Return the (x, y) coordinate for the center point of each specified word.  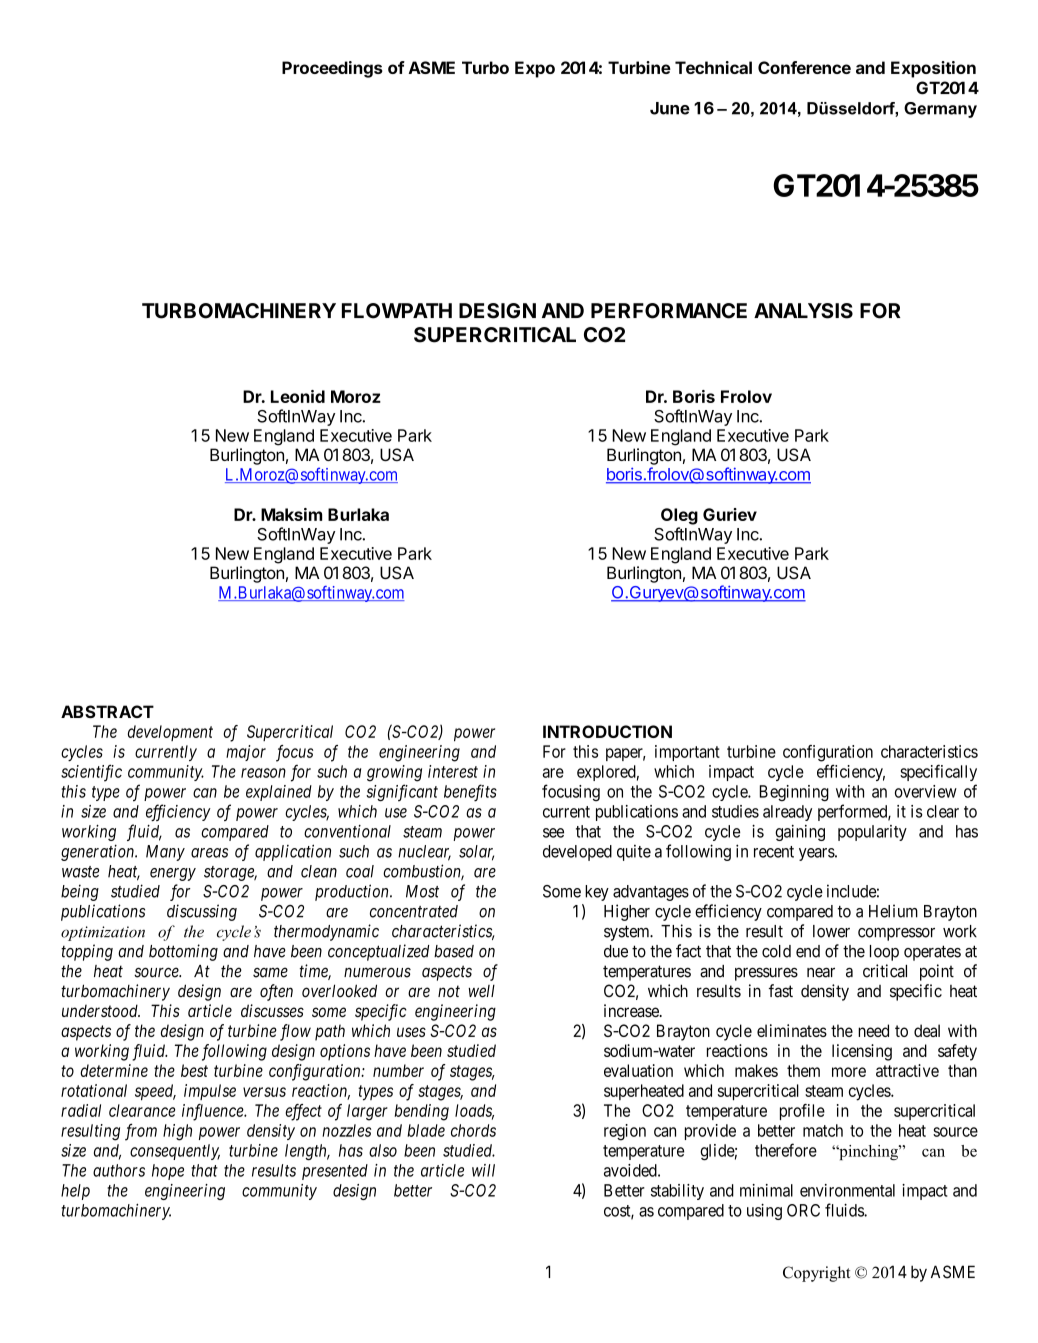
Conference (804, 67)
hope (168, 1172)
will (483, 1170)
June (670, 108)
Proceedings (332, 69)
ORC (803, 1210)
